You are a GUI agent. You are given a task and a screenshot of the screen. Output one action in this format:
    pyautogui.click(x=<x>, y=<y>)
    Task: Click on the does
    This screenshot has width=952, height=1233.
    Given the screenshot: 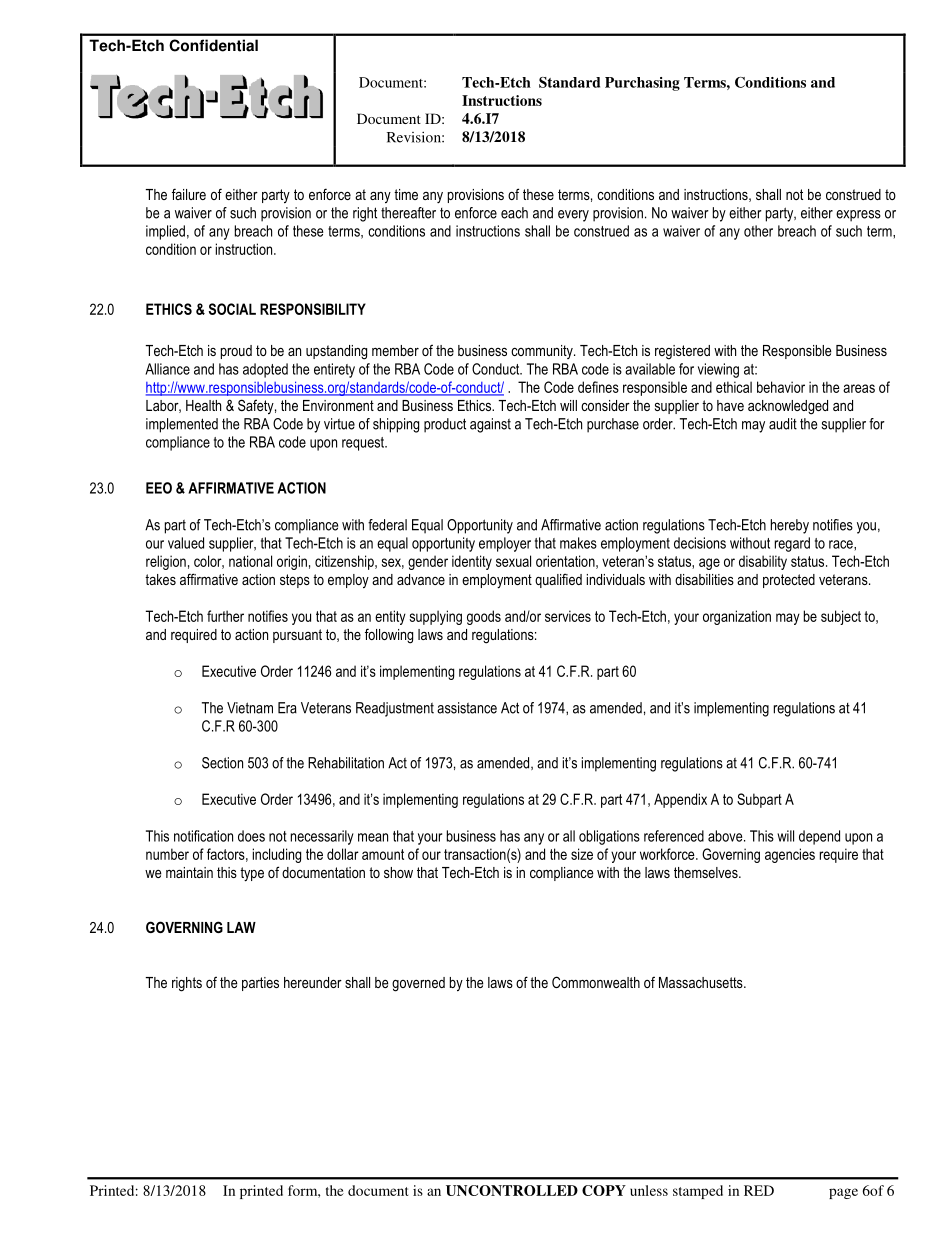 What is the action you would take?
    pyautogui.click(x=251, y=836)
